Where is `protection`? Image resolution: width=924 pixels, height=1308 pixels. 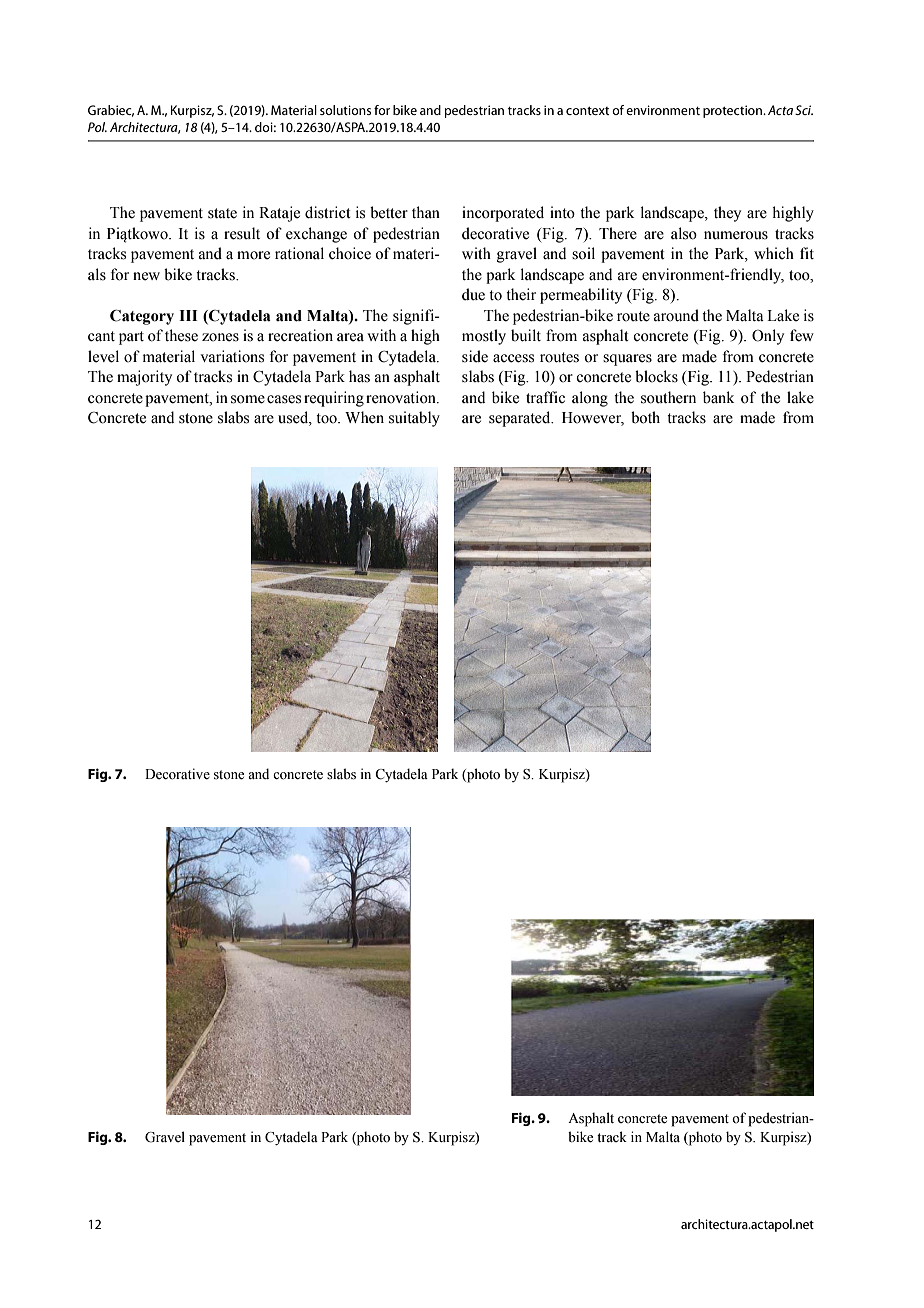
protection is located at coordinates (733, 111).
